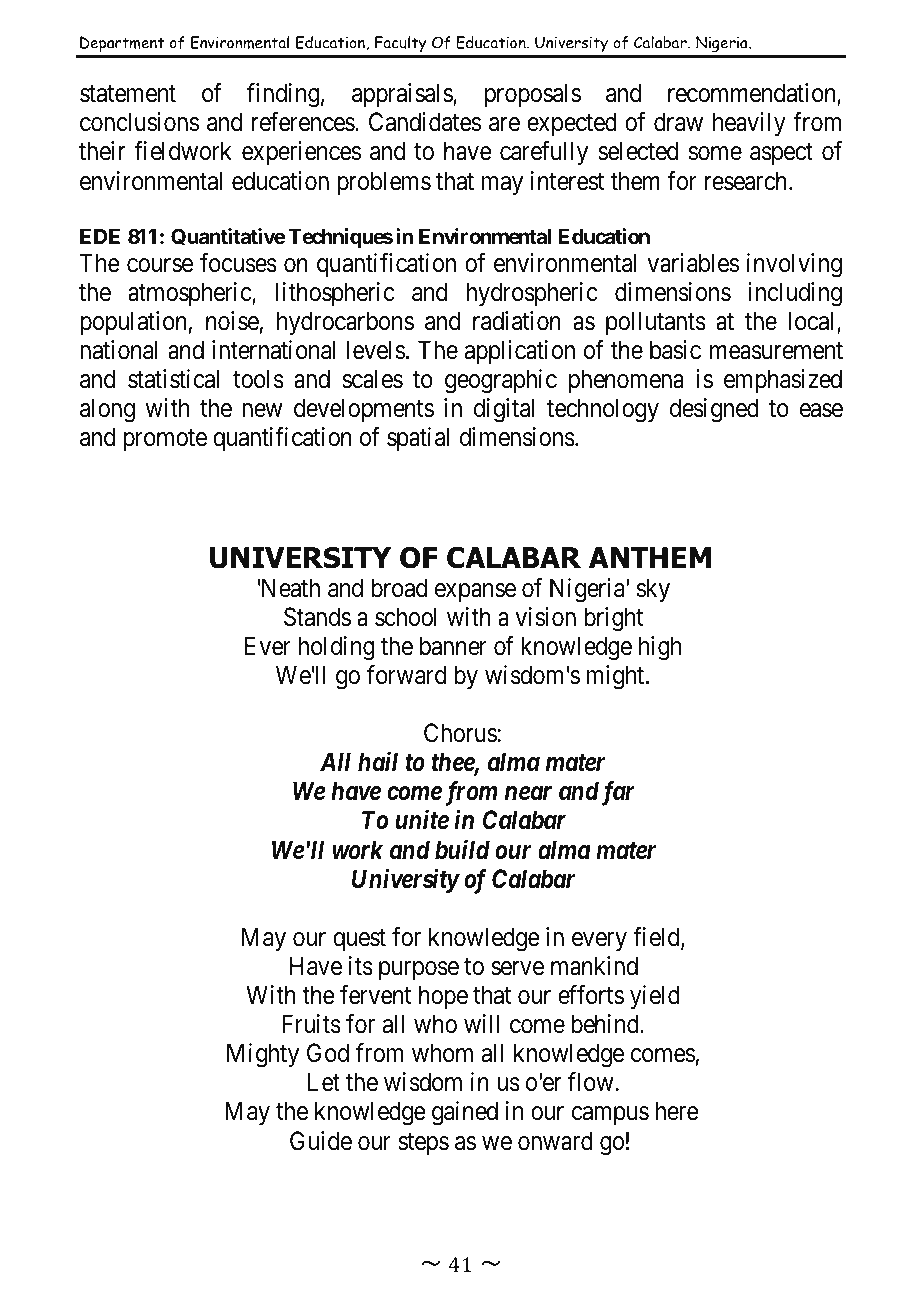 Image resolution: width=922 pixels, height=1309 pixels. What do you see at coordinates (139, 122) in the page?
I see `conclusions` at bounding box center [139, 122].
